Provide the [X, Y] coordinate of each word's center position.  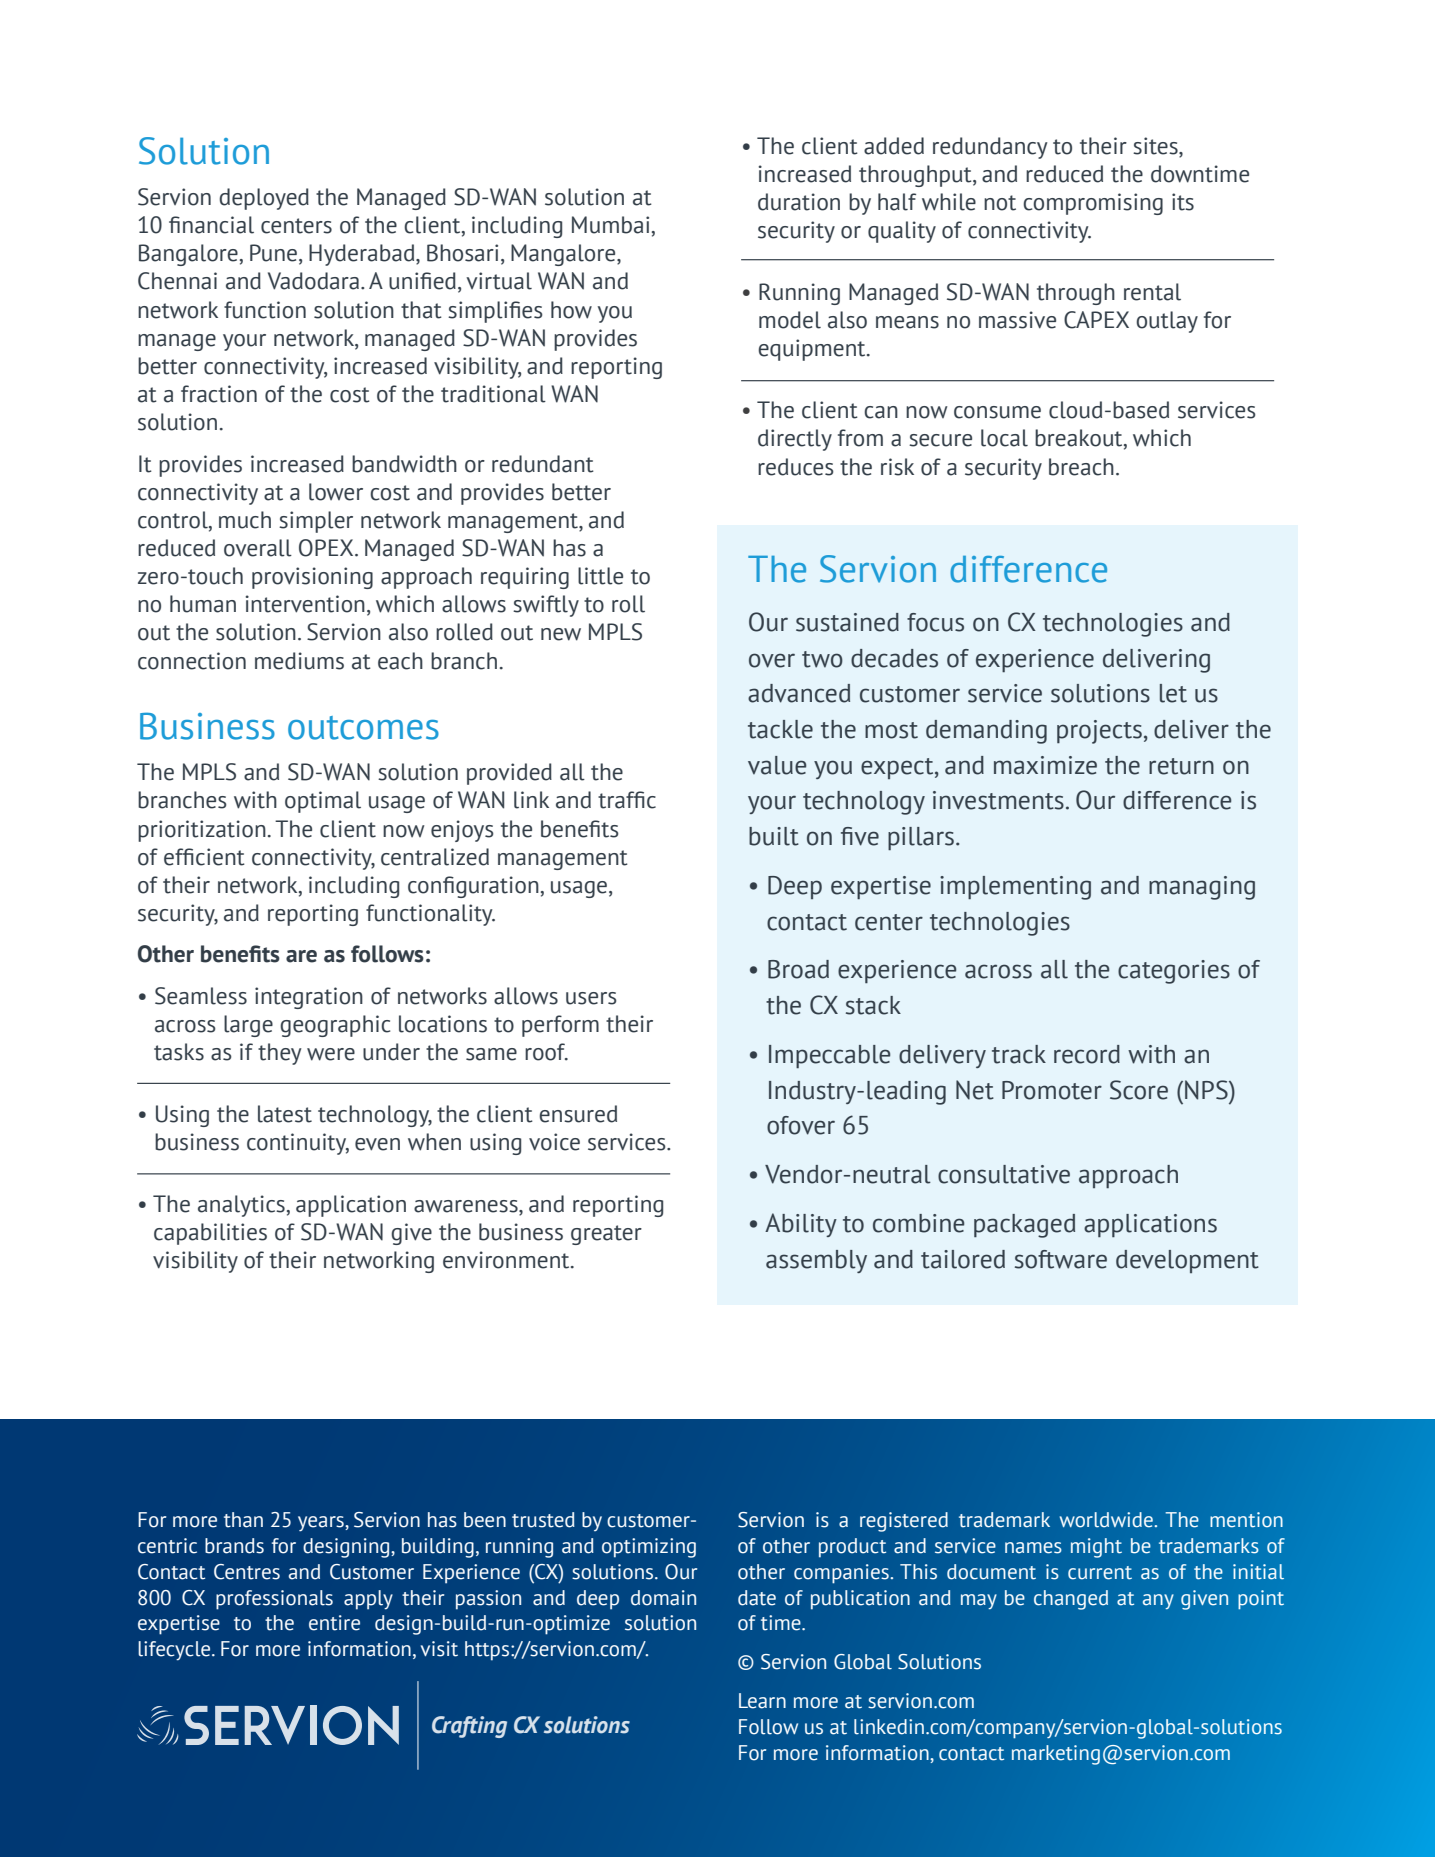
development [1187, 1261]
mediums [299, 661]
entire [334, 1623]
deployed [264, 199]
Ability [801, 1225]
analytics [241, 1206]
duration [799, 202]
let [1173, 693]
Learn [762, 1701]
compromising [1093, 204]
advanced [799, 693]
